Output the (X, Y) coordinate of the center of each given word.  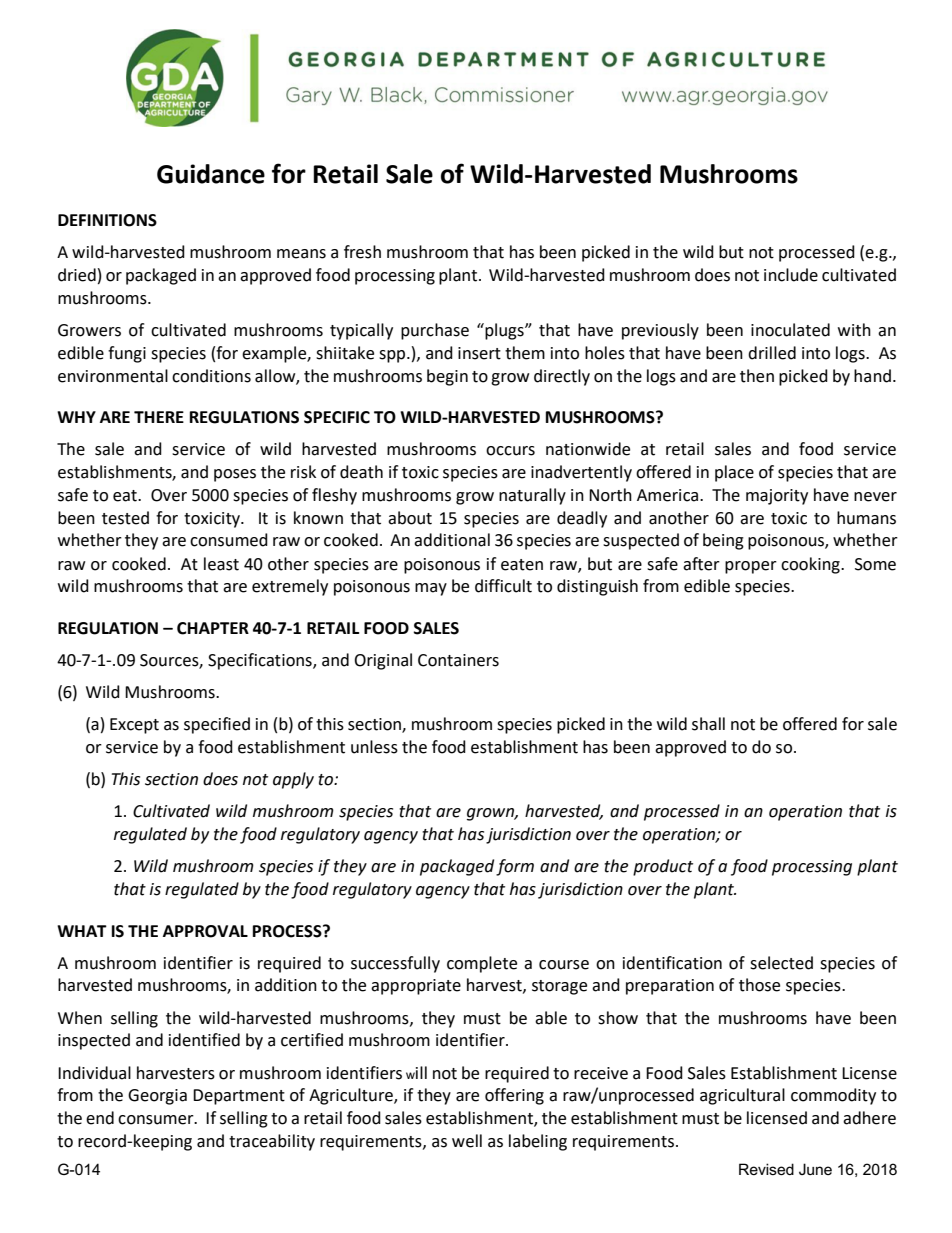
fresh (362, 252)
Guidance (211, 174)
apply (293, 780)
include (791, 275)
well (467, 1141)
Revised (766, 1169)
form (515, 867)
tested (125, 518)
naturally (532, 496)
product (663, 867)
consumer (157, 1120)
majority (777, 497)
